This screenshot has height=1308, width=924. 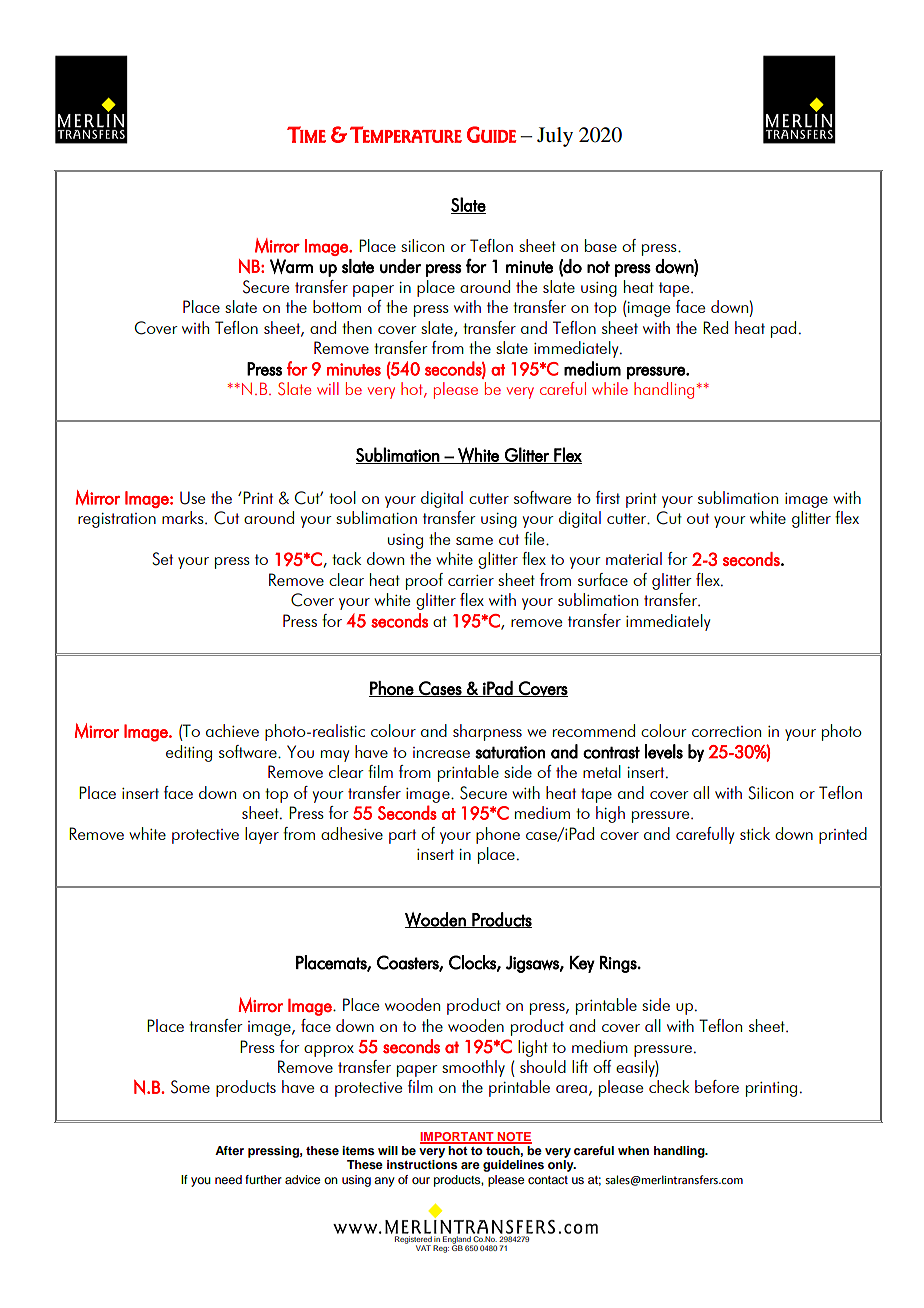 What do you see at coordinates (291, 266) in the screenshot?
I see `Warm` at bounding box center [291, 266].
